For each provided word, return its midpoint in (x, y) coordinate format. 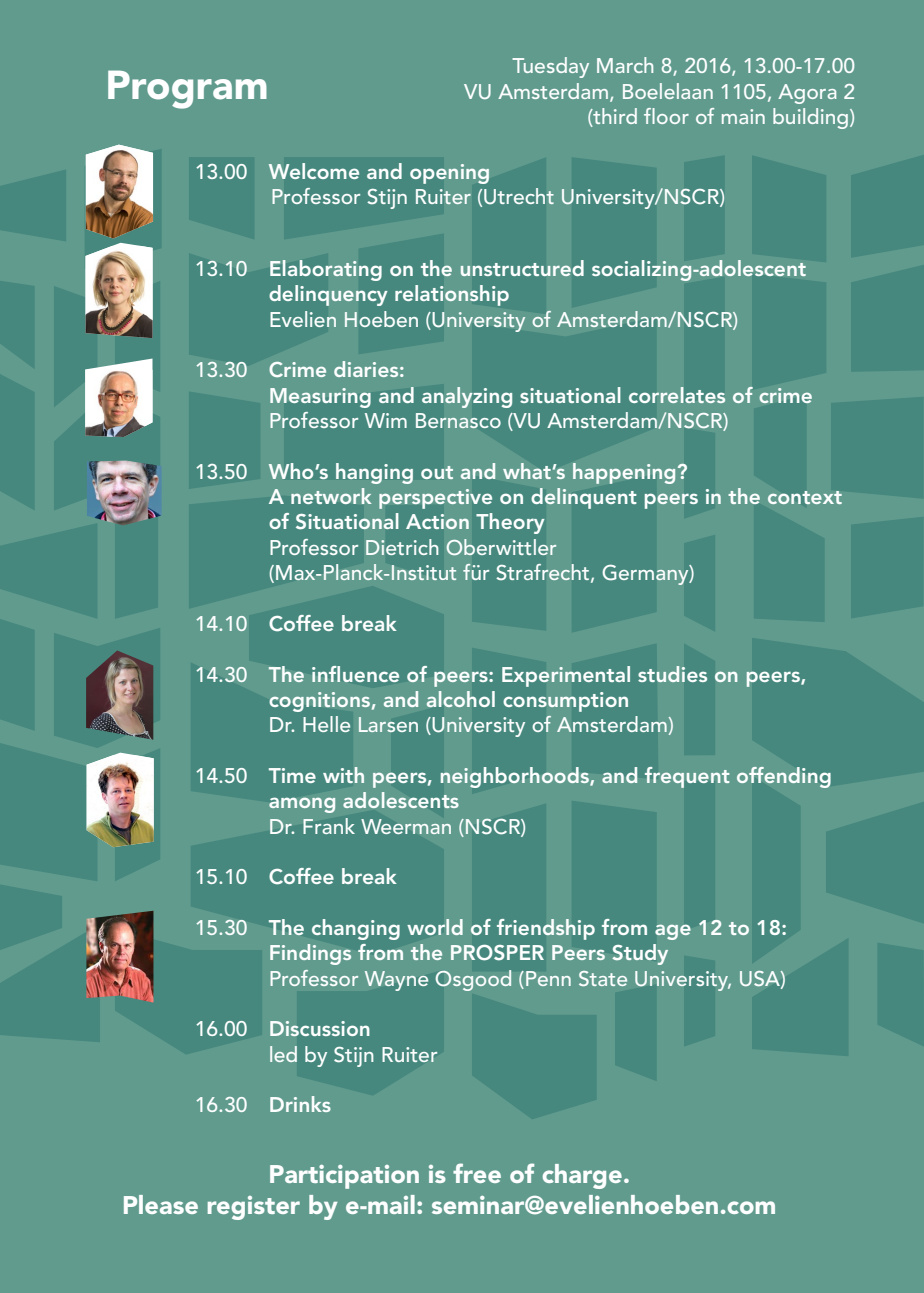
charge (582, 1176)
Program (187, 89)
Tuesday (550, 67)
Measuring (320, 398)
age (673, 932)
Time (292, 775)
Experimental (566, 676)
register (254, 1208)
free (477, 1173)
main (743, 116)
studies (672, 674)
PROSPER (497, 953)
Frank (329, 826)
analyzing (467, 397)
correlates (677, 395)
